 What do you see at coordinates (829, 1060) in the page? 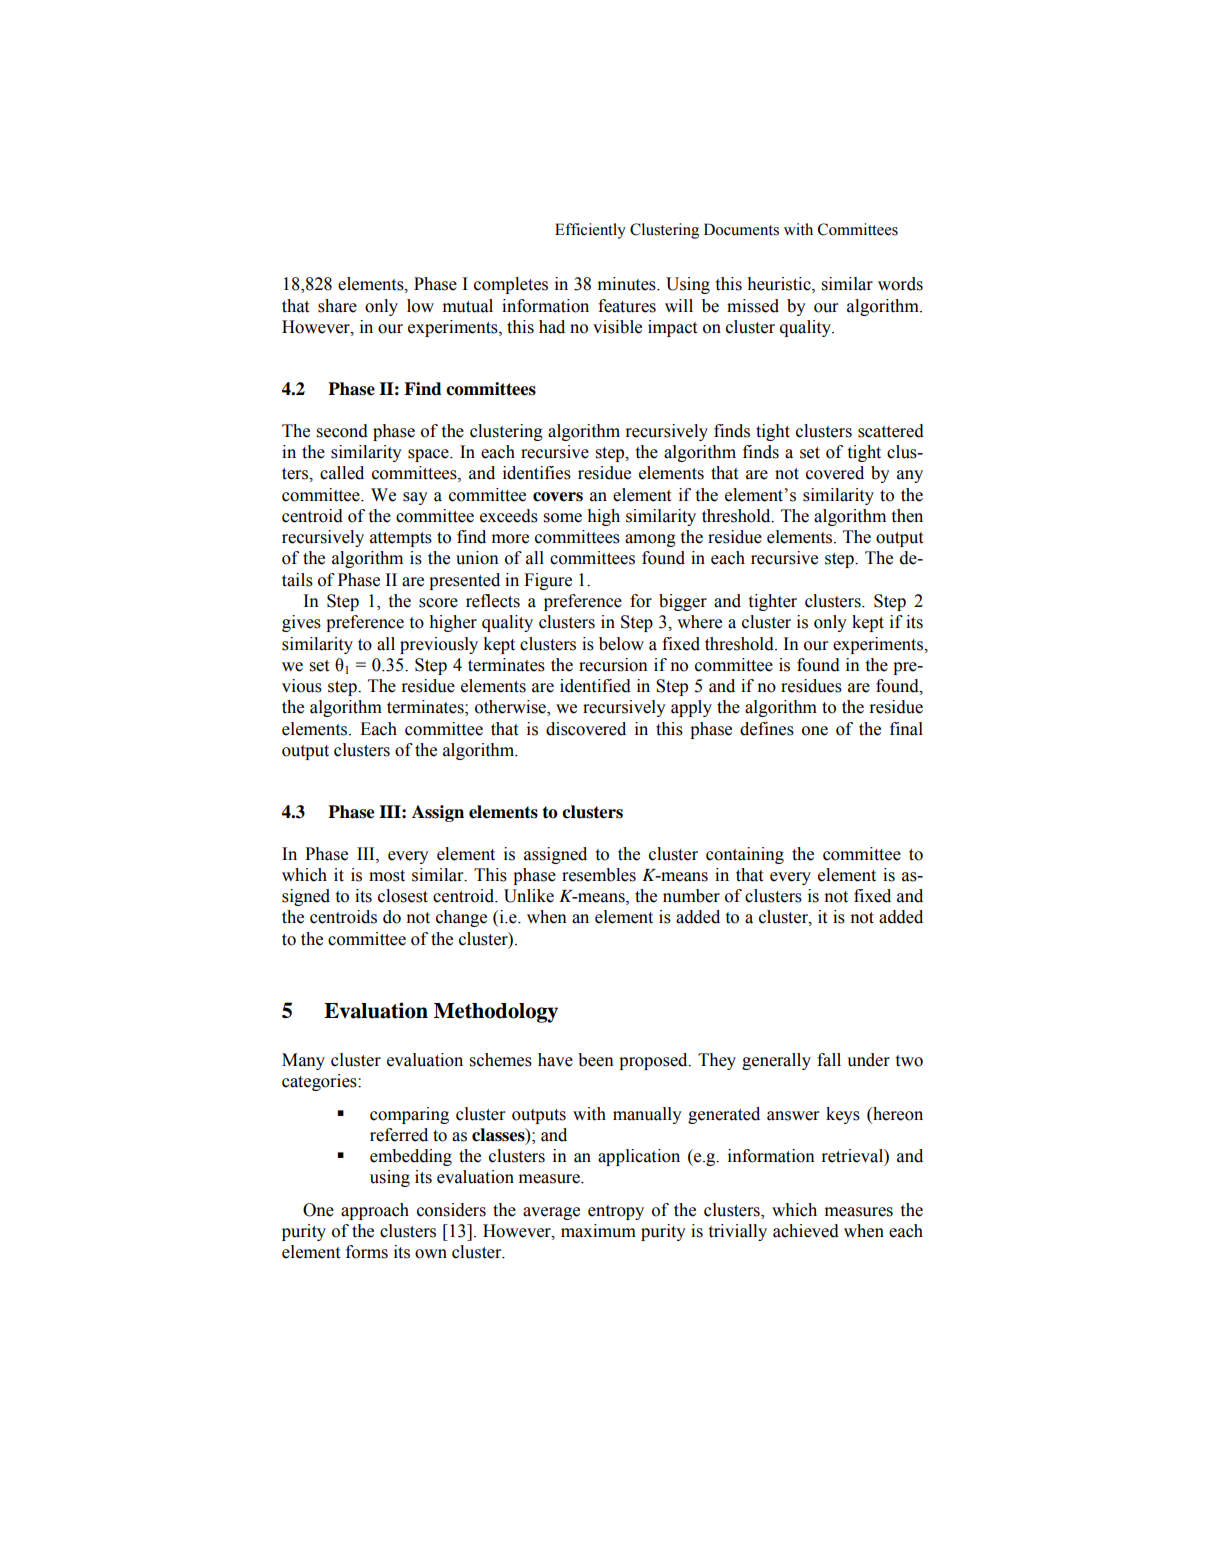
I see `fall` at bounding box center [829, 1060].
